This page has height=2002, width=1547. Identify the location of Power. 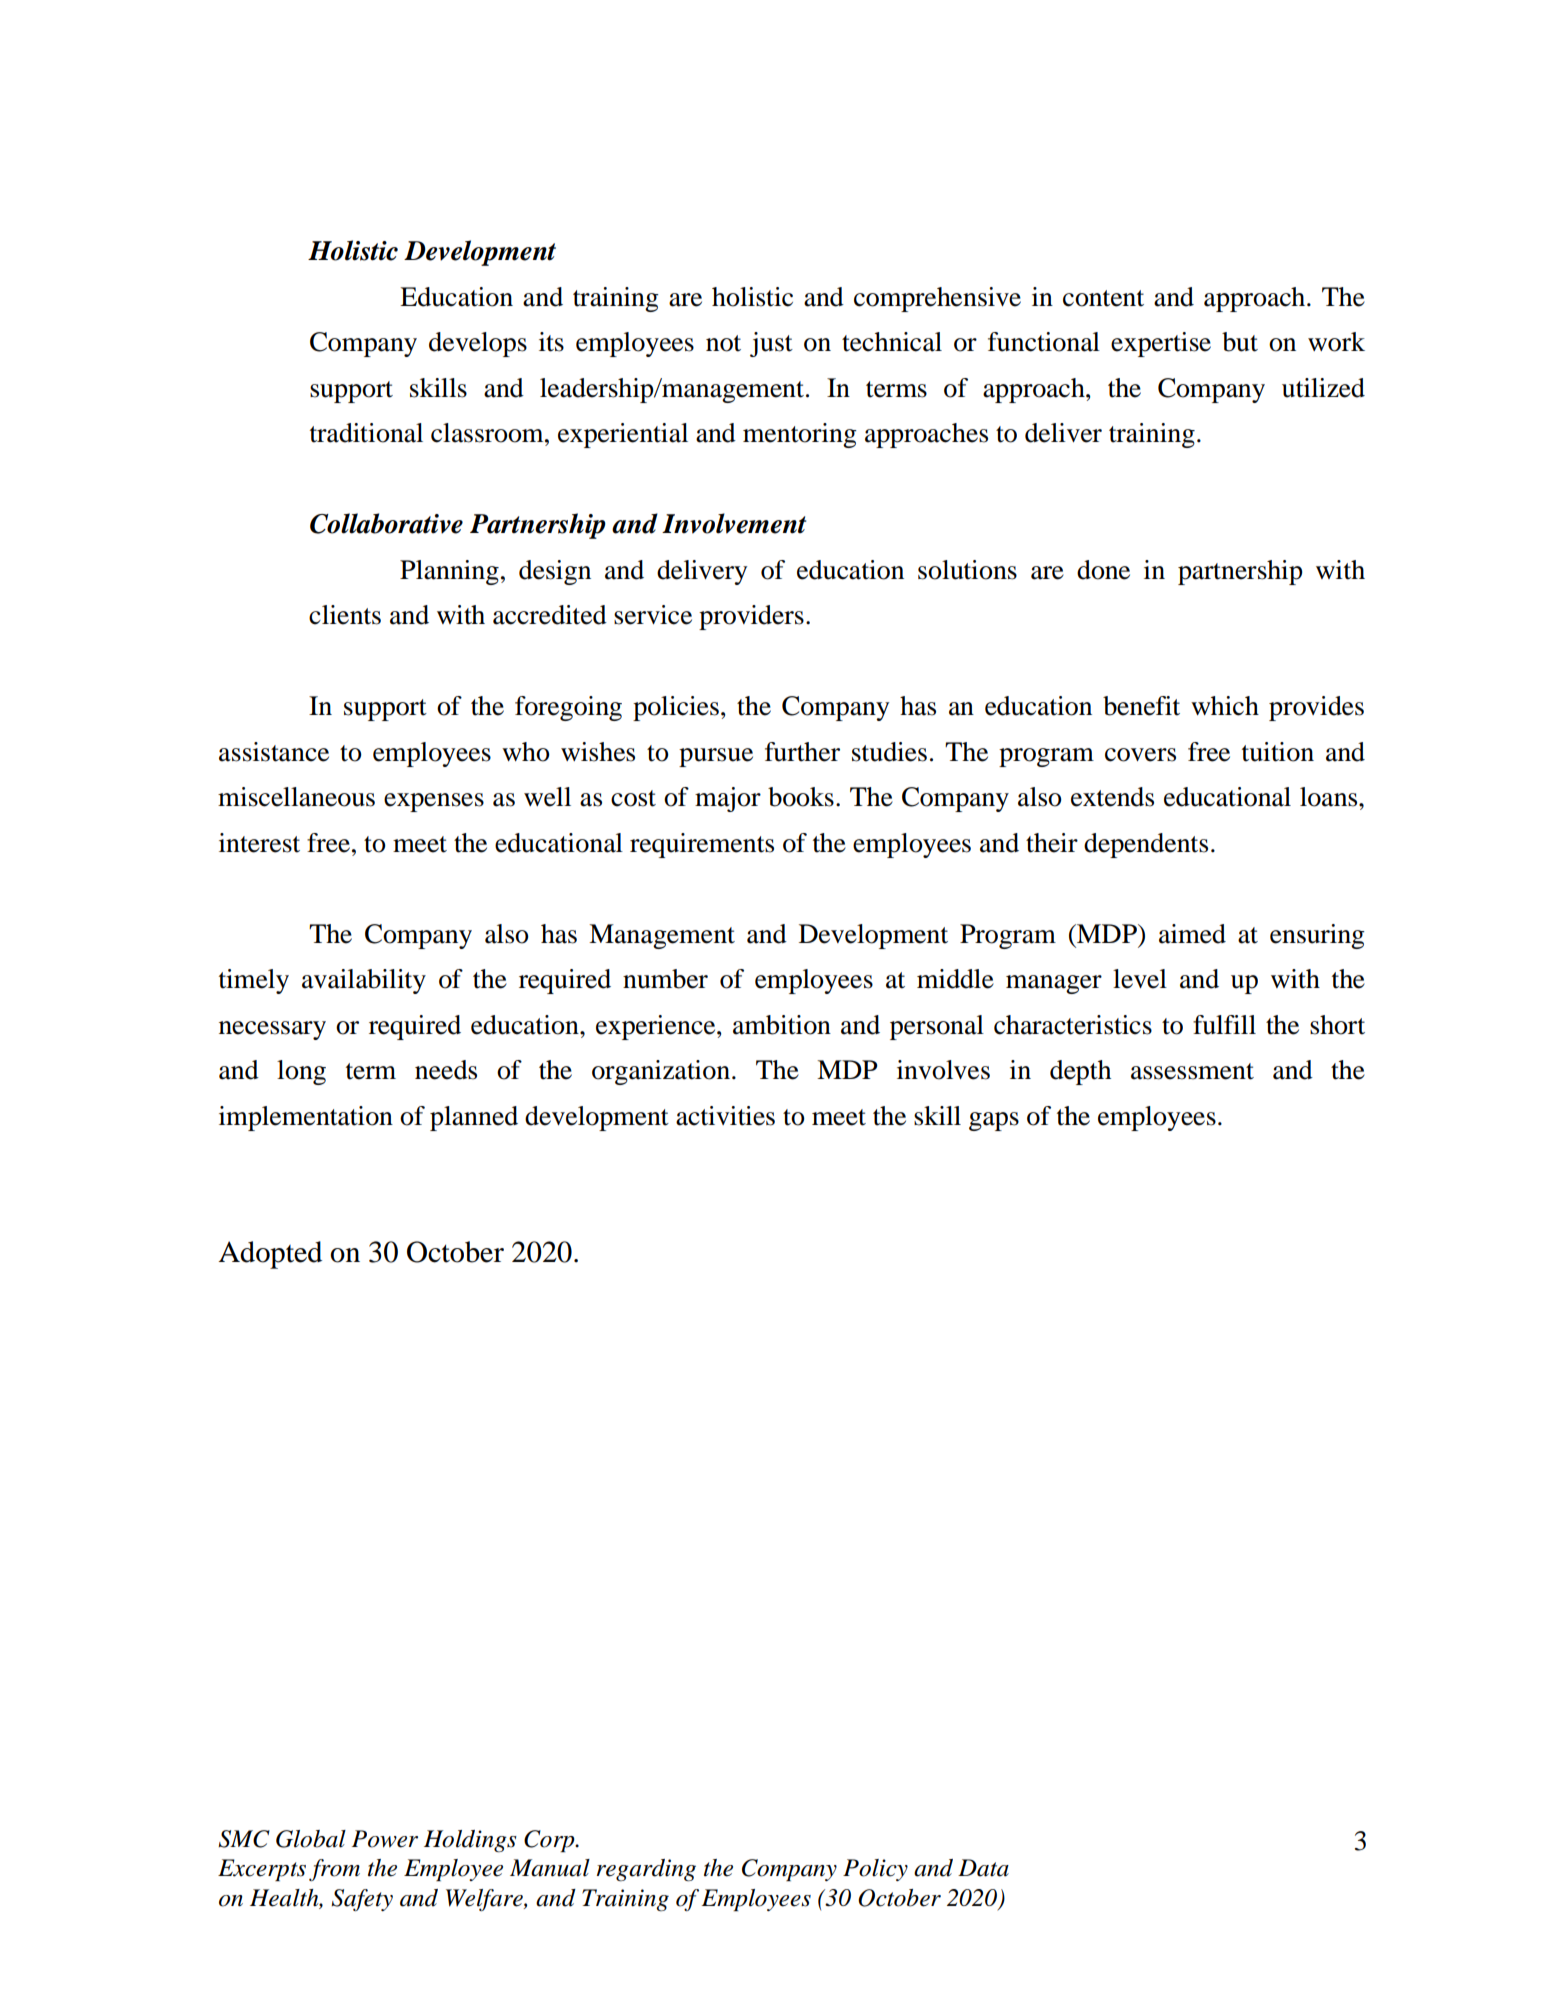
(385, 1839).
